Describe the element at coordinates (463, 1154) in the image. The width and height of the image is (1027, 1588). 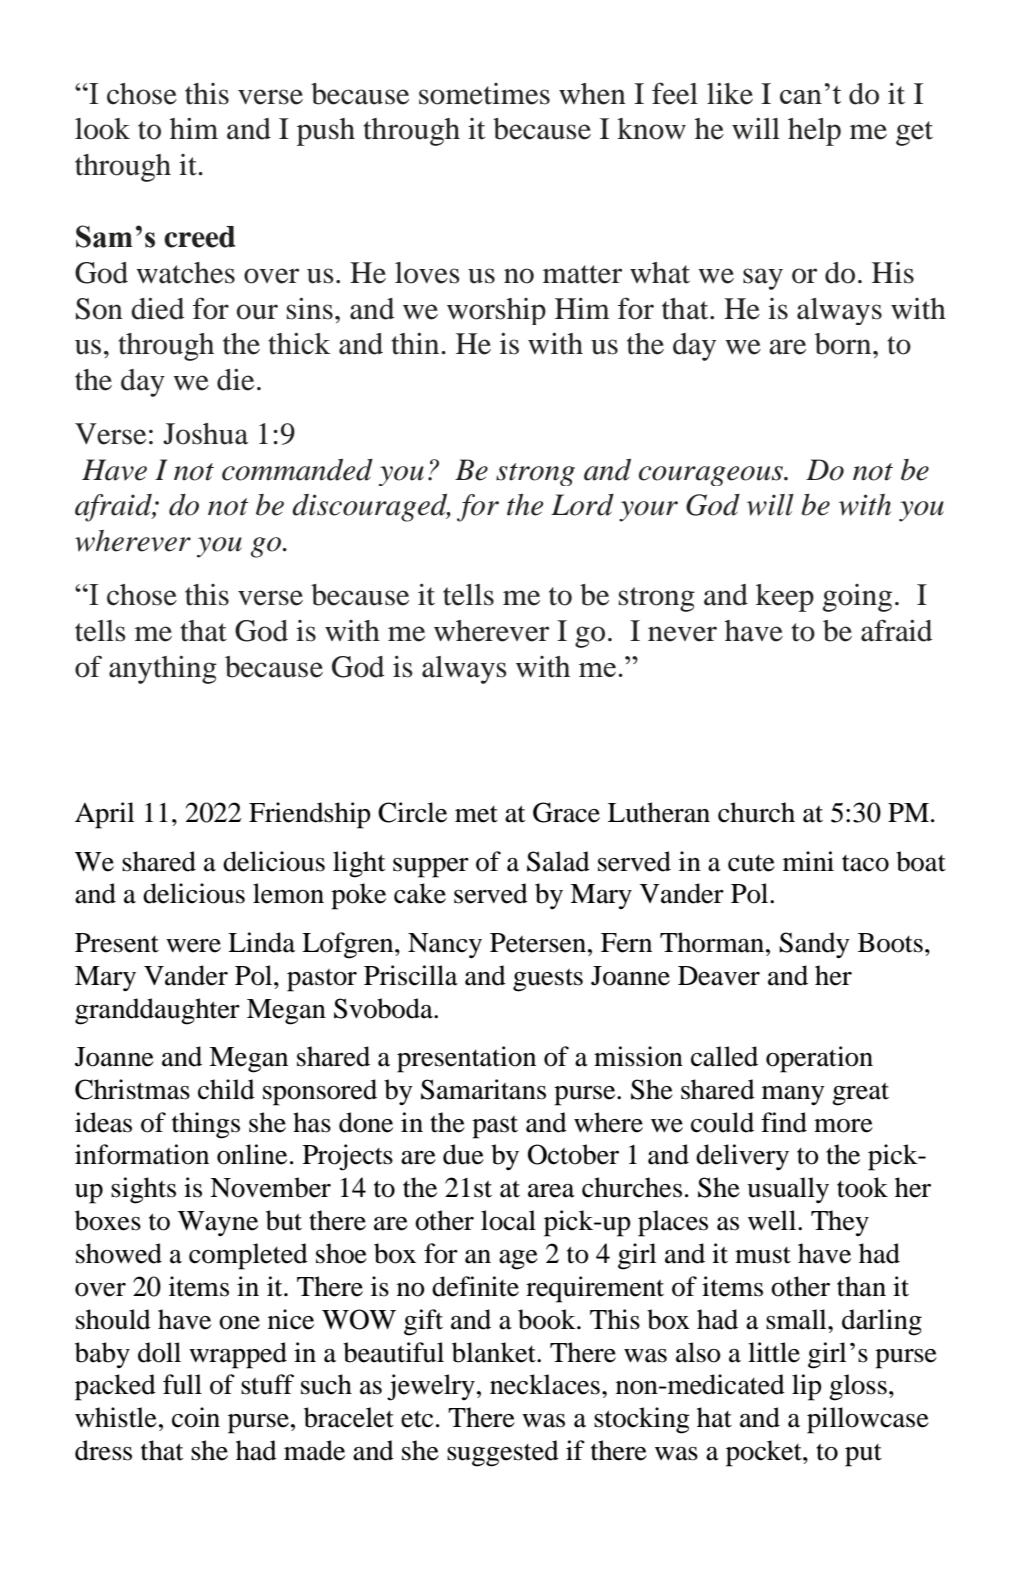
I see `due` at that location.
